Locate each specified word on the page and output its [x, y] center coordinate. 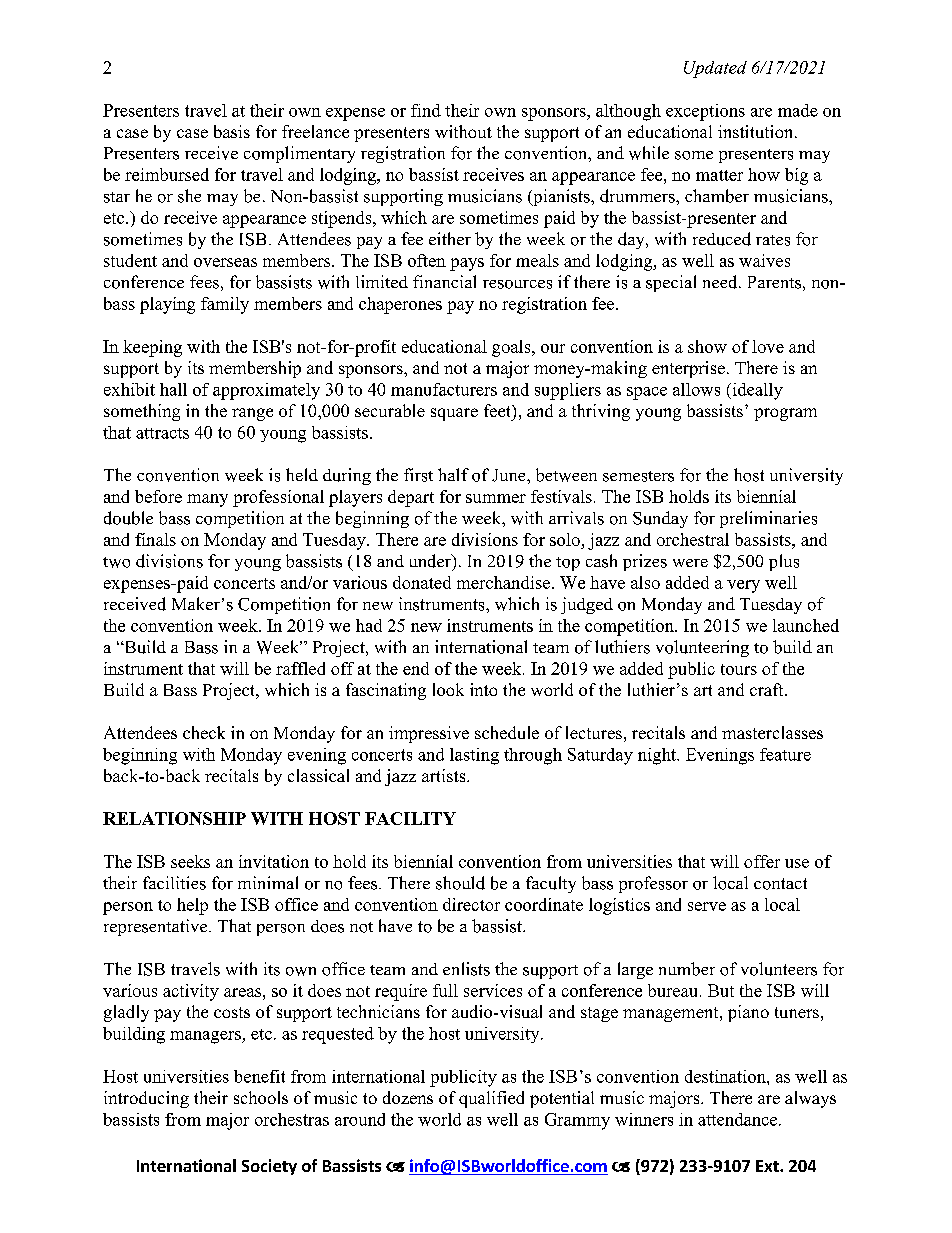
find [426, 110]
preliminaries [768, 519]
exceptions [705, 112]
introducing [146, 1099]
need [721, 282]
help [192, 906]
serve [707, 906]
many [207, 500]
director [471, 904]
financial [444, 281]
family [225, 305]
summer [496, 498]
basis [232, 131]
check [204, 732]
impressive [429, 734]
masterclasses [772, 732]
